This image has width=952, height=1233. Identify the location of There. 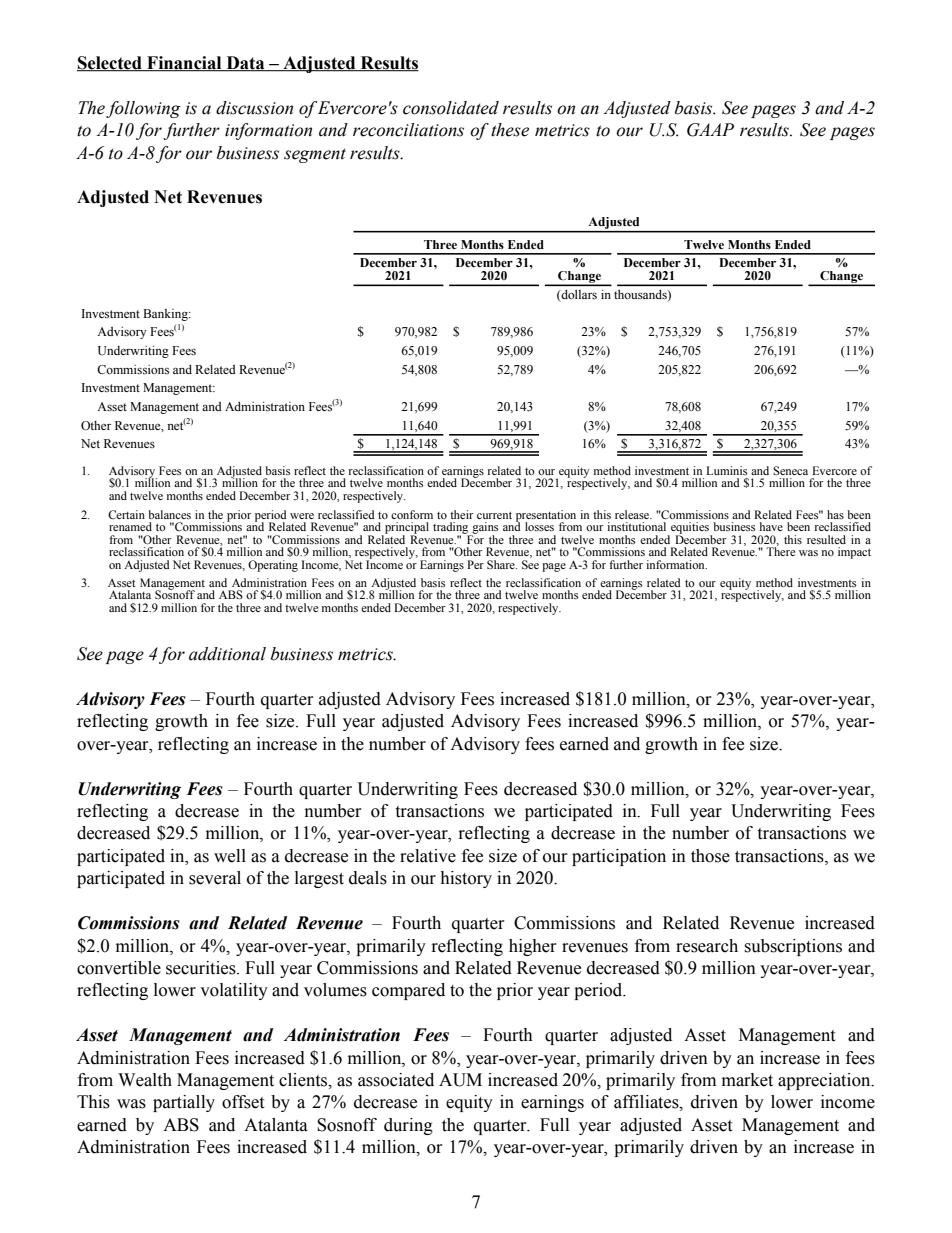
(780, 550).
